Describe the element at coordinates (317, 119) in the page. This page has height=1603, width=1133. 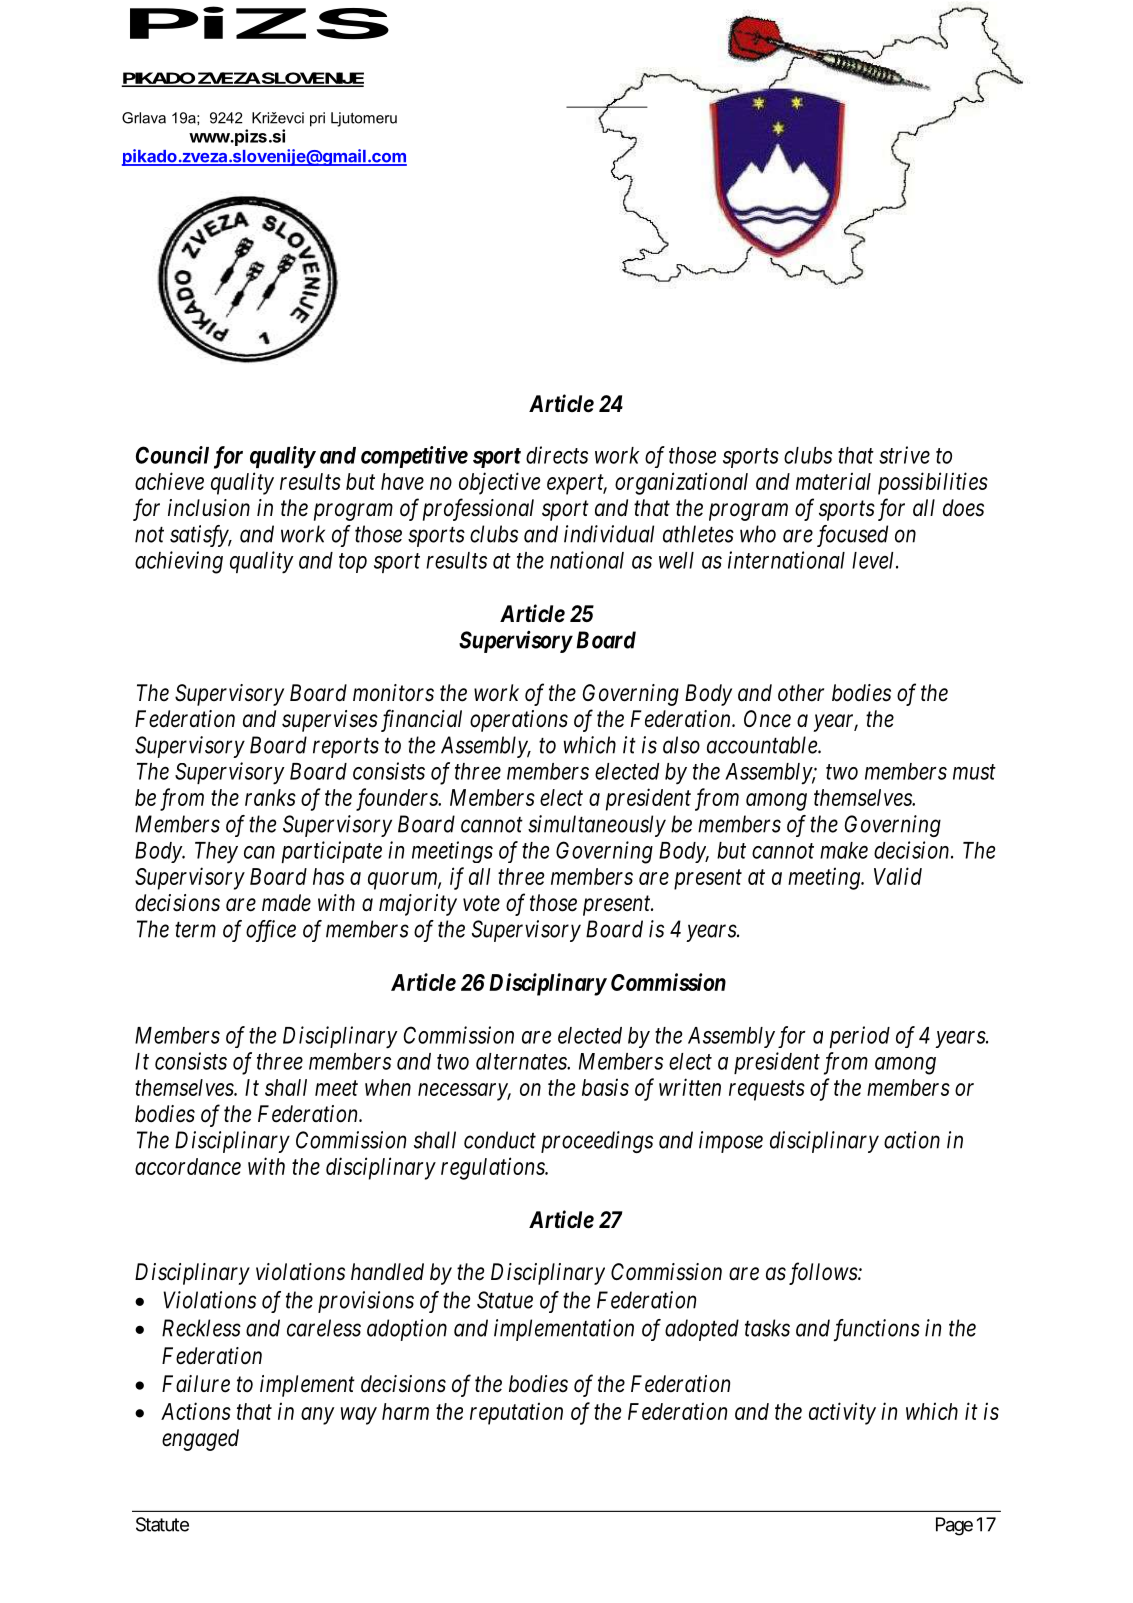
I see `pri` at that location.
